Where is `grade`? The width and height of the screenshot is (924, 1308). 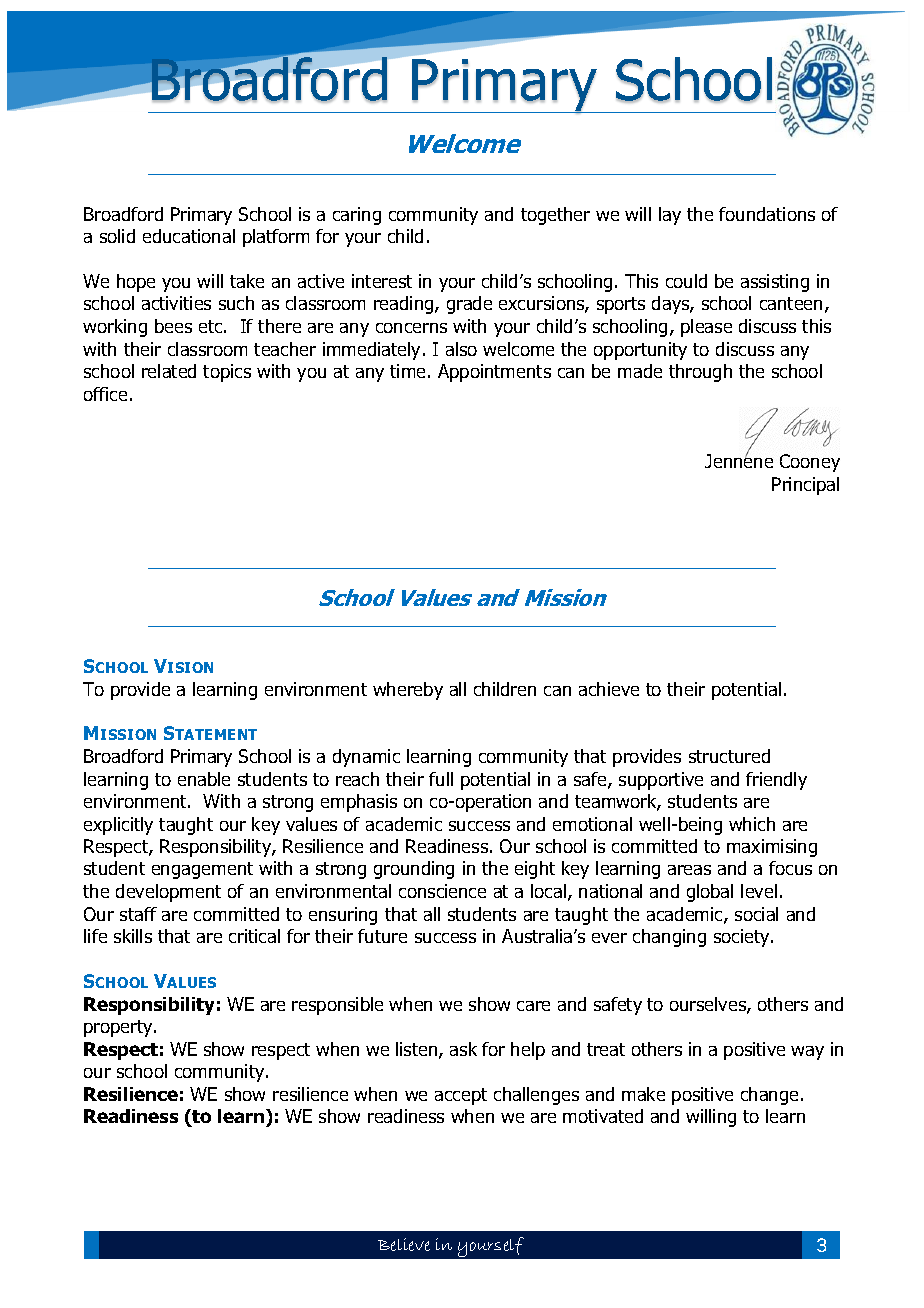
grade is located at coordinates (469, 305).
